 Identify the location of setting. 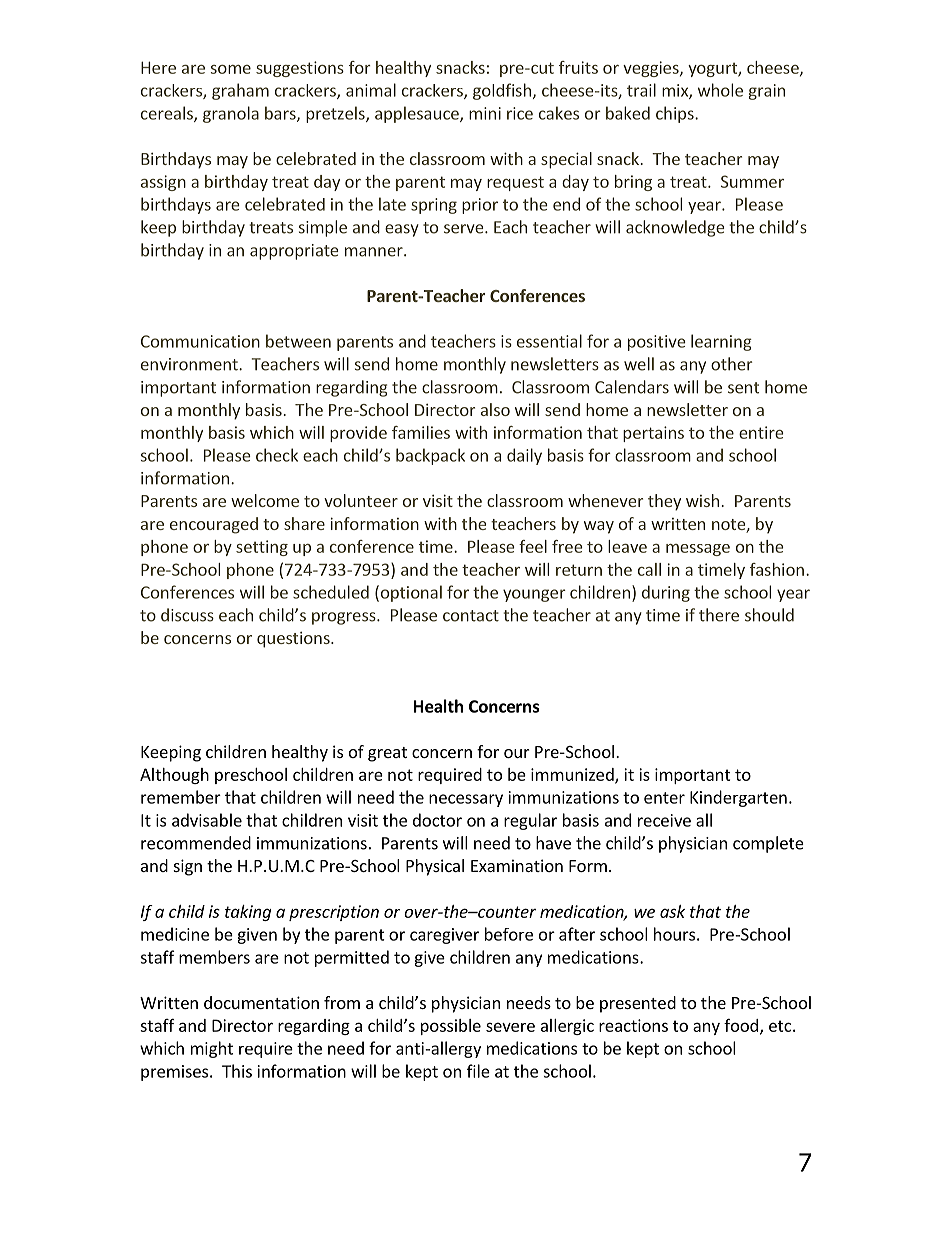
(262, 548).
